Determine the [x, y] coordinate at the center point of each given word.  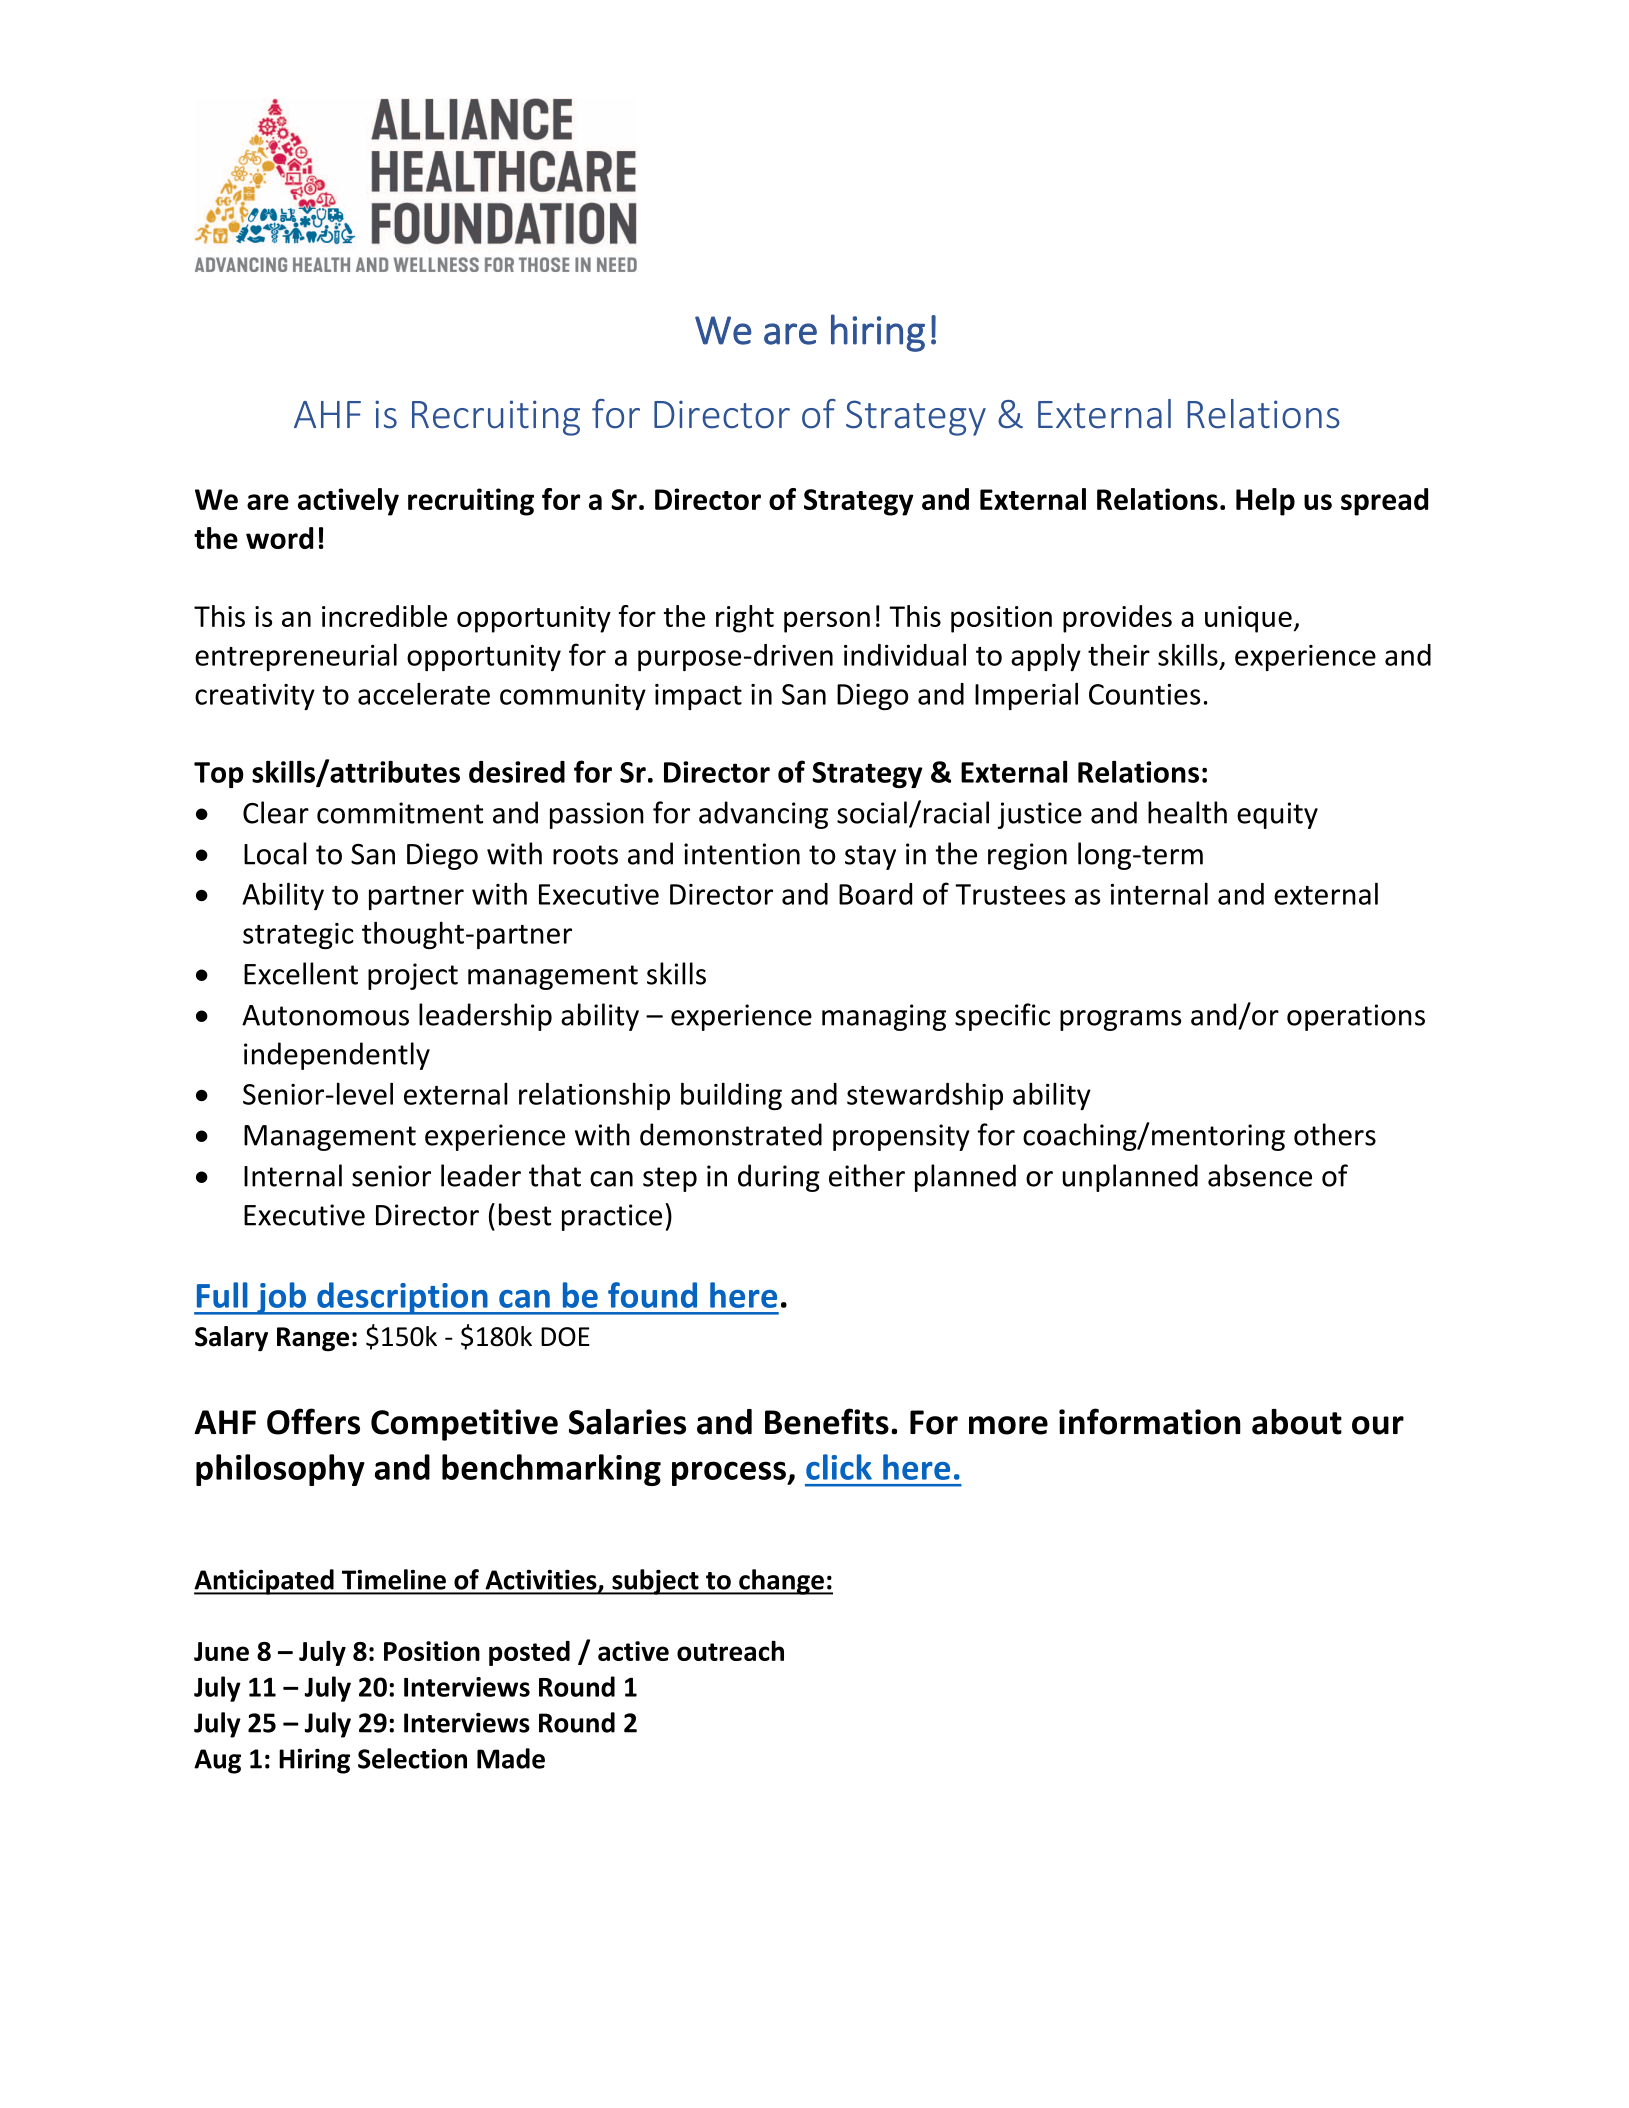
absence [1260, 1175]
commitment [400, 813]
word [279, 538]
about [1297, 1422]
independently [337, 1056]
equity [1277, 815]
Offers [313, 1421]
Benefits [827, 1421]
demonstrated [731, 1134]
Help [1265, 502]
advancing [763, 815]
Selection [412, 1758]
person [827, 622]
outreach [730, 1650]
